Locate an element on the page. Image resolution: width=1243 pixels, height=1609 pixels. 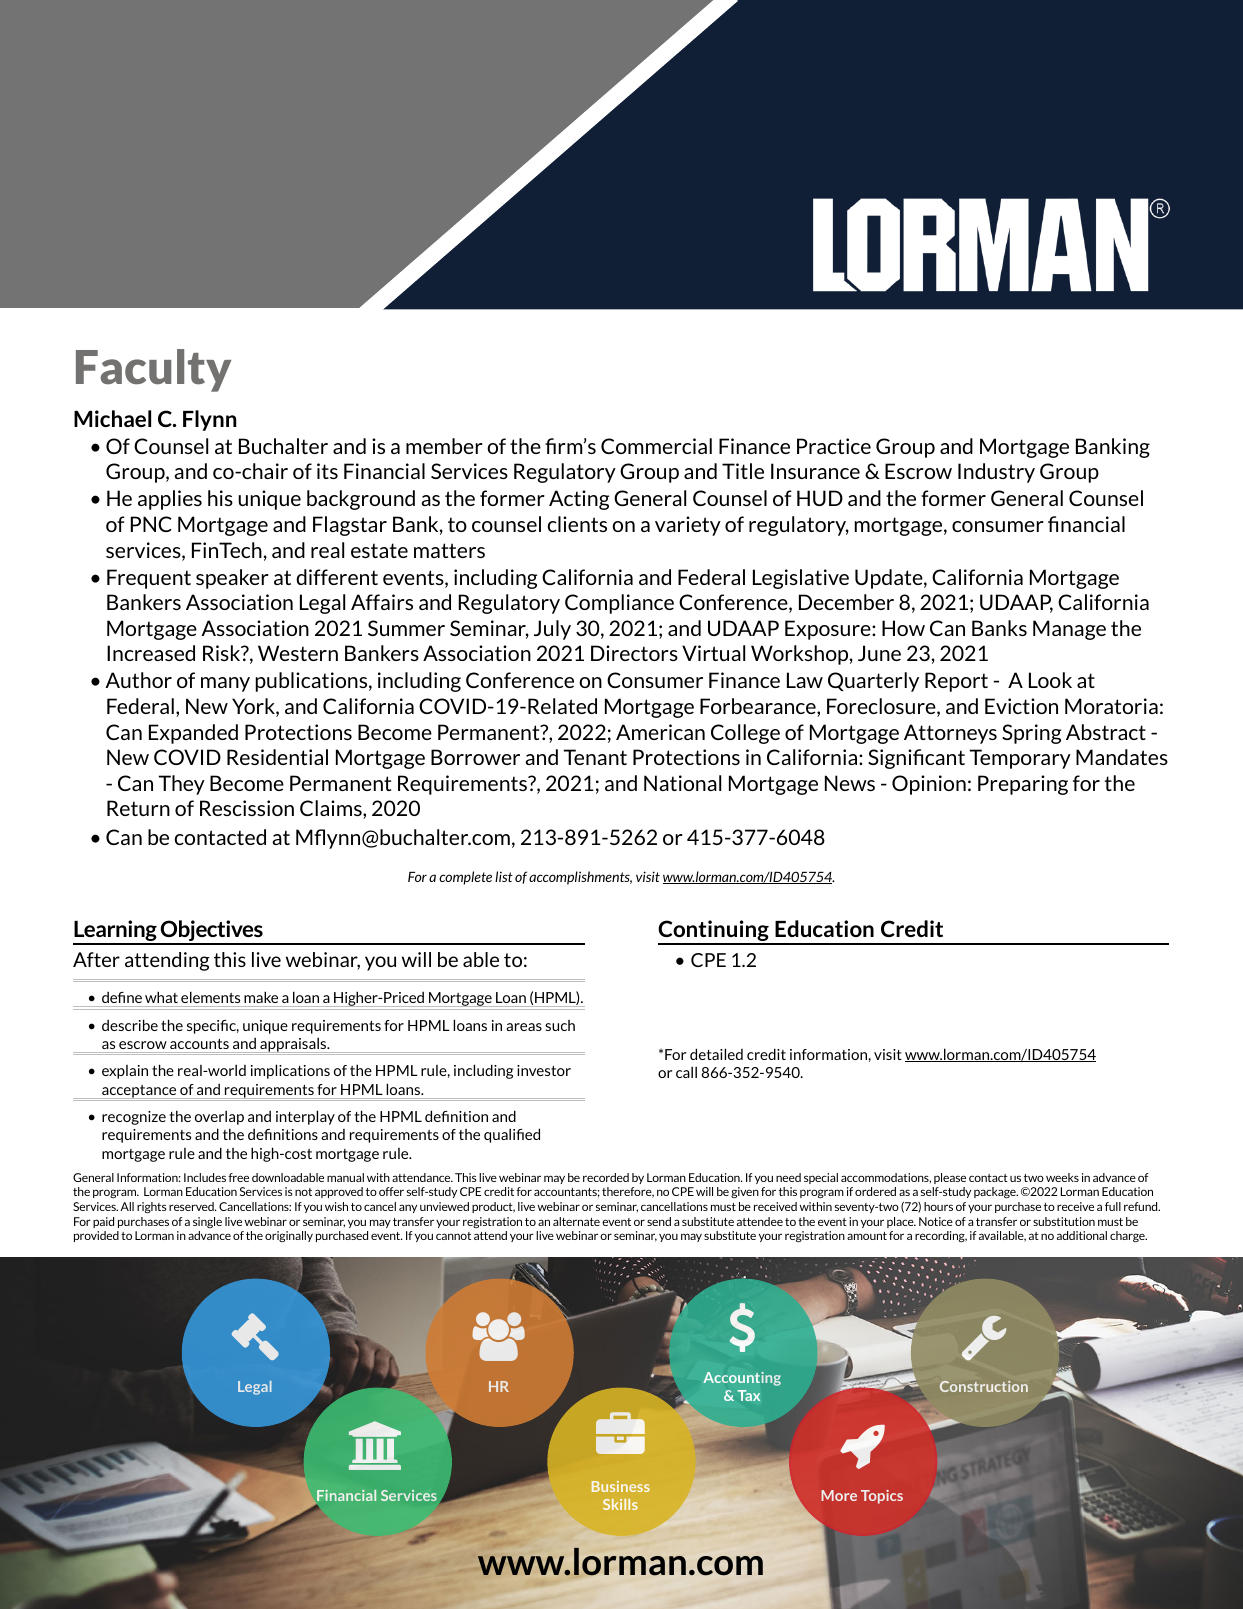
National is located at coordinates (682, 783).
